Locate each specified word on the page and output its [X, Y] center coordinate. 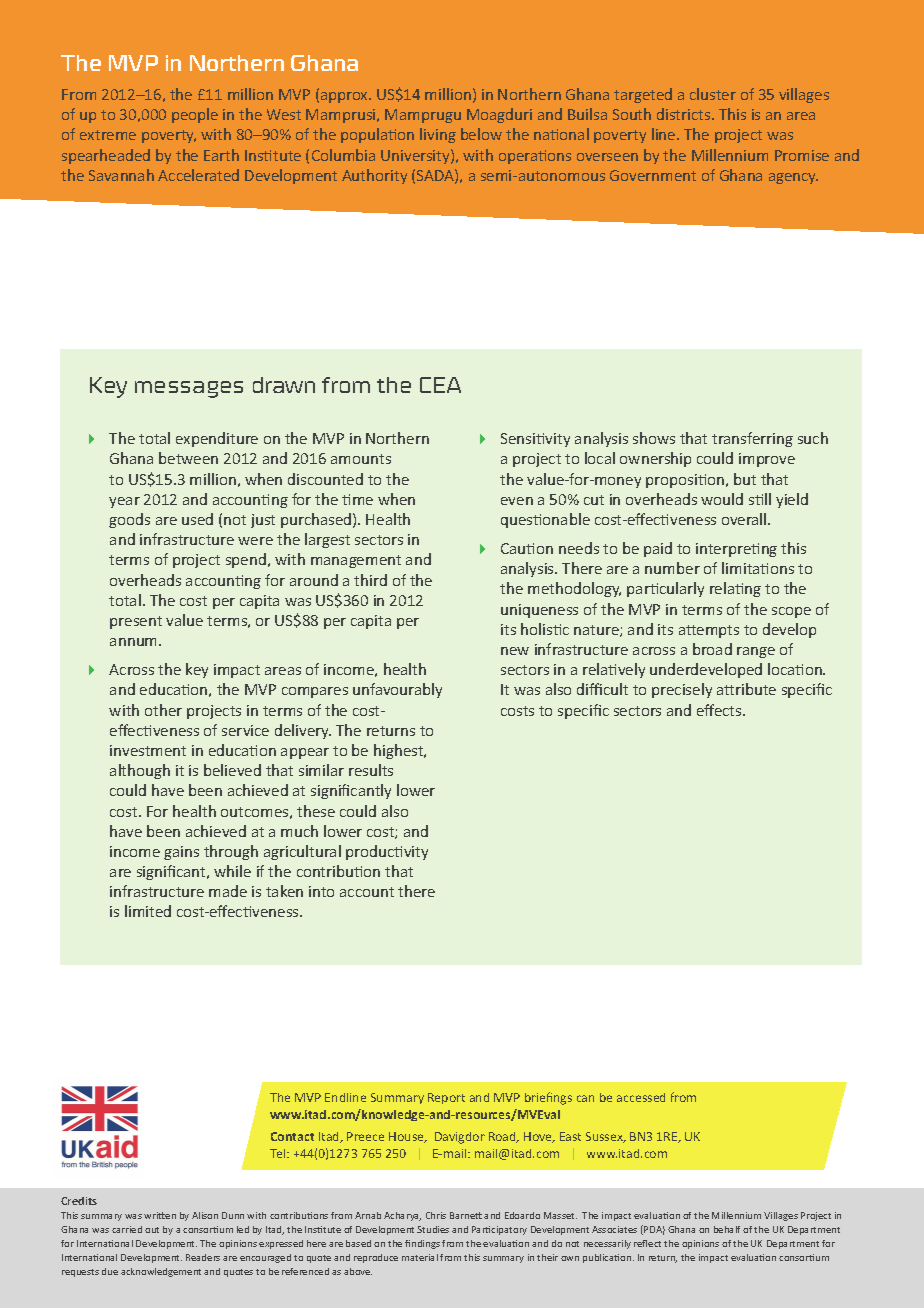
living [438, 135]
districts [685, 114]
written [160, 1215]
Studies [433, 1229]
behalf [727, 1229]
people [195, 115]
